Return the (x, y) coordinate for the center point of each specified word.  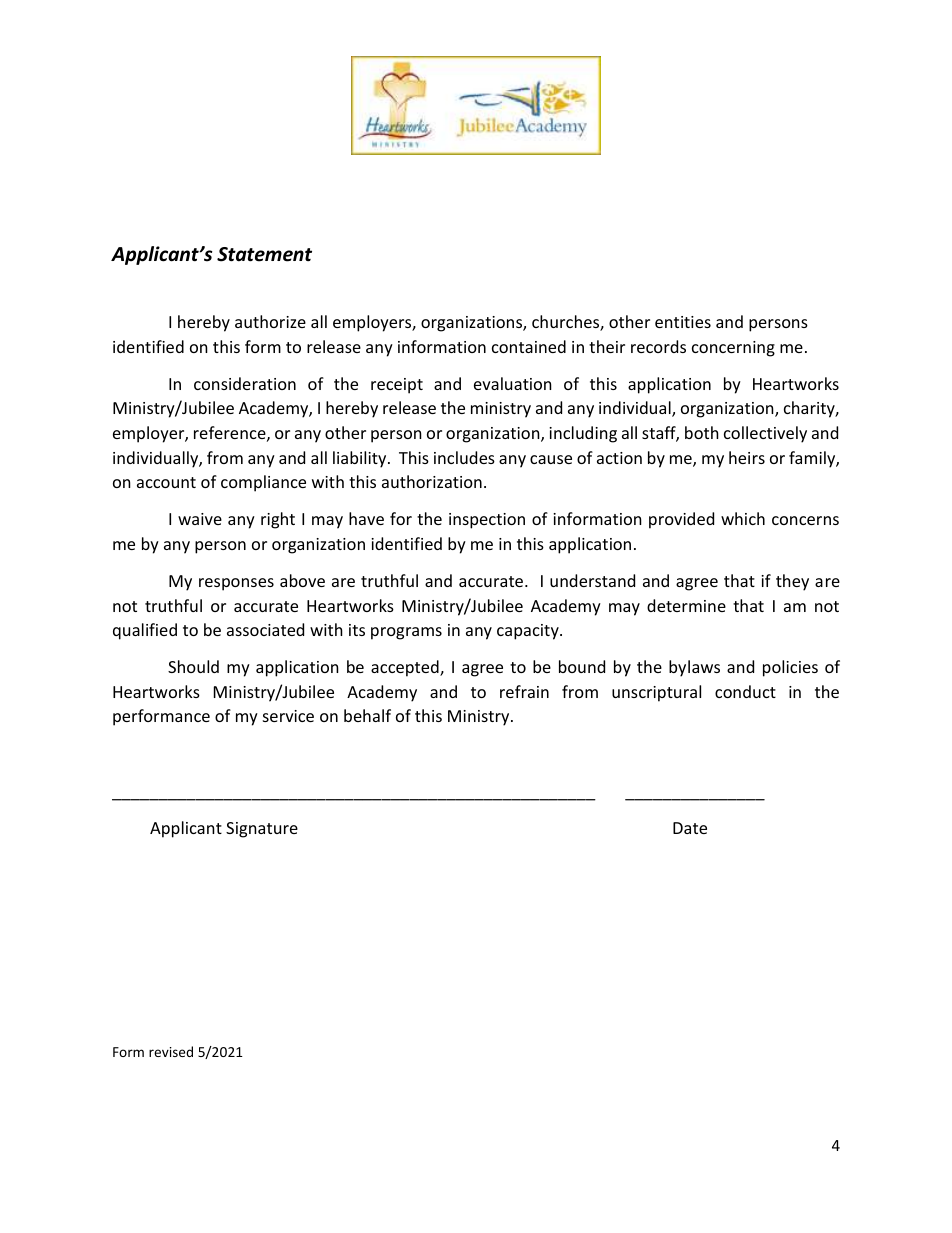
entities (683, 322)
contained (529, 346)
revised (171, 1051)
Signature (262, 830)
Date (690, 828)
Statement (264, 254)
